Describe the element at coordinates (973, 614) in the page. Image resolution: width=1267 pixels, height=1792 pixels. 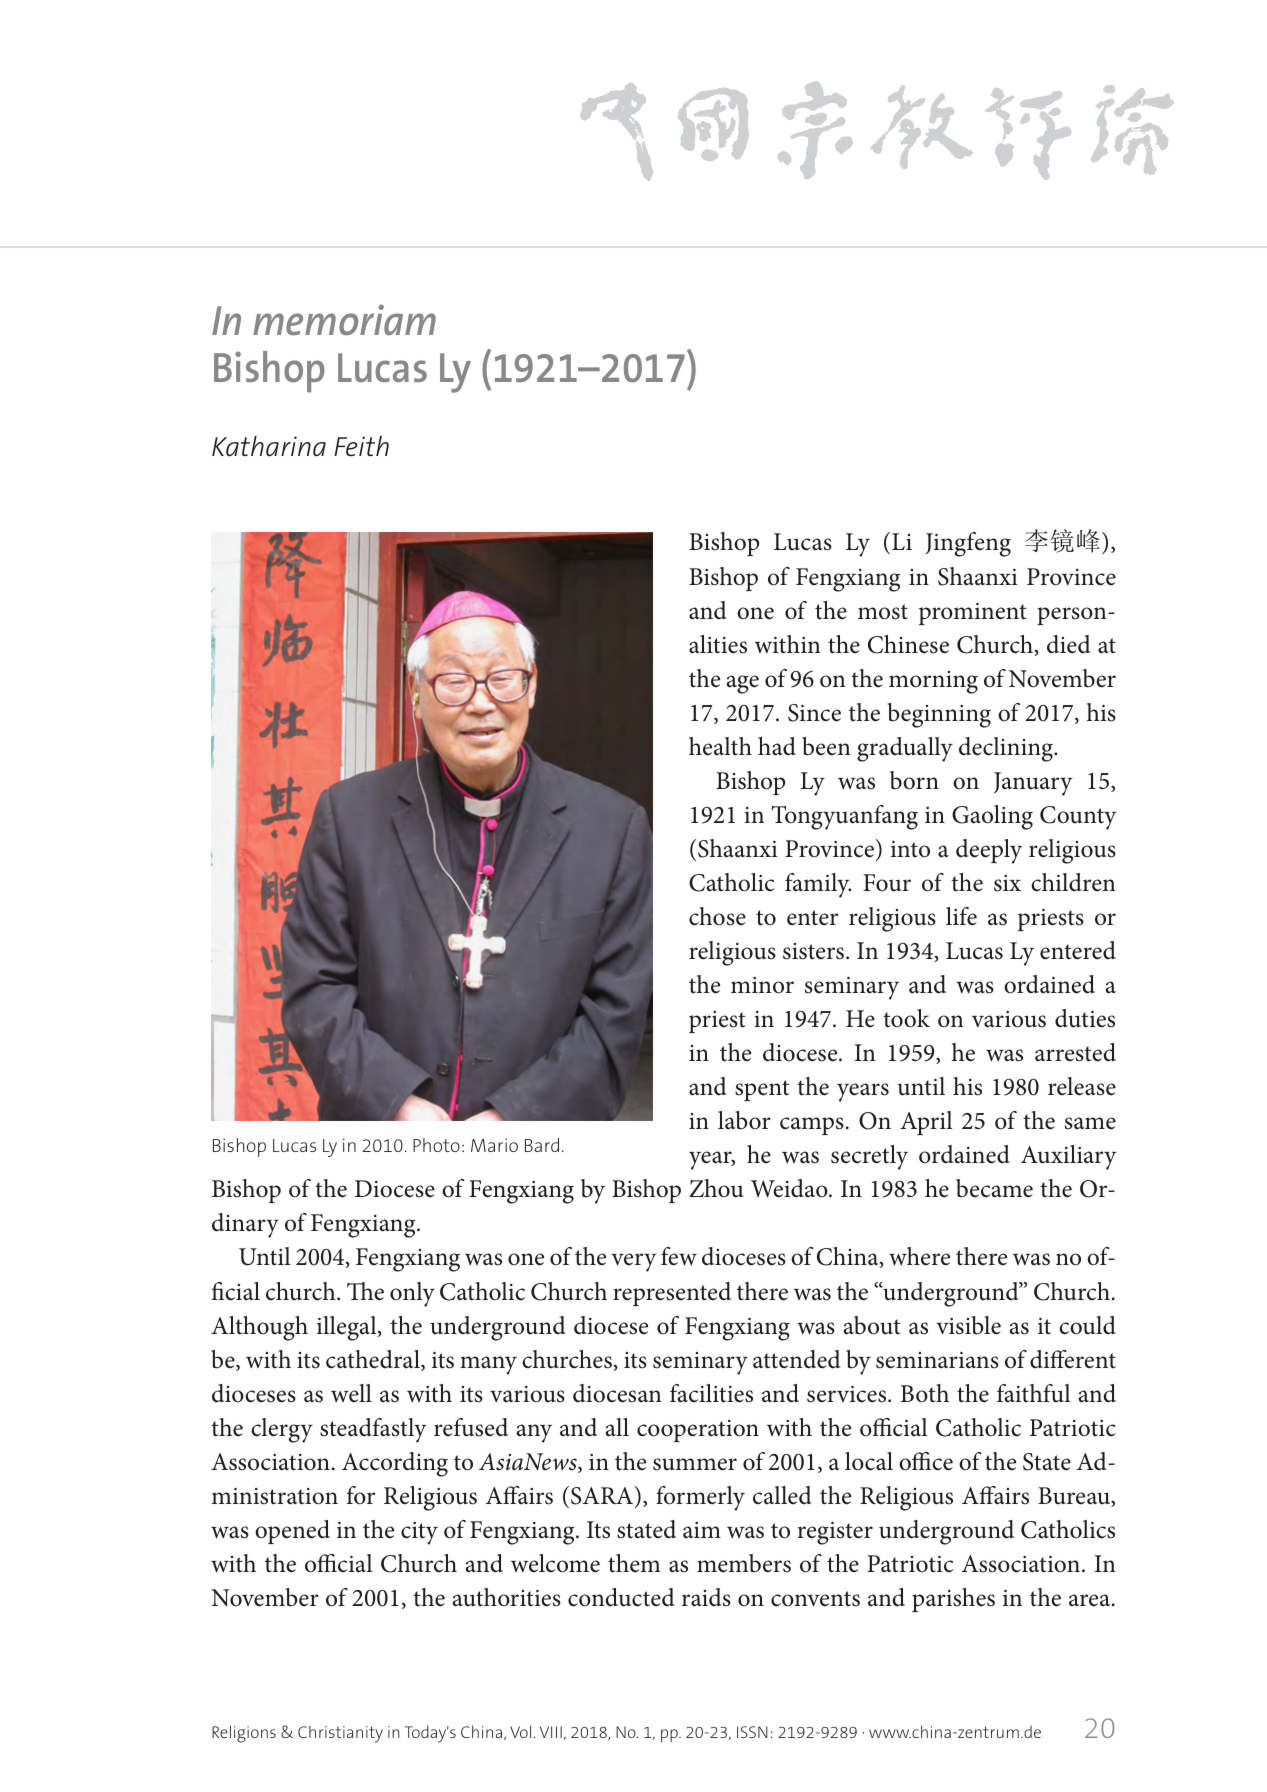
I see `prominent` at that location.
